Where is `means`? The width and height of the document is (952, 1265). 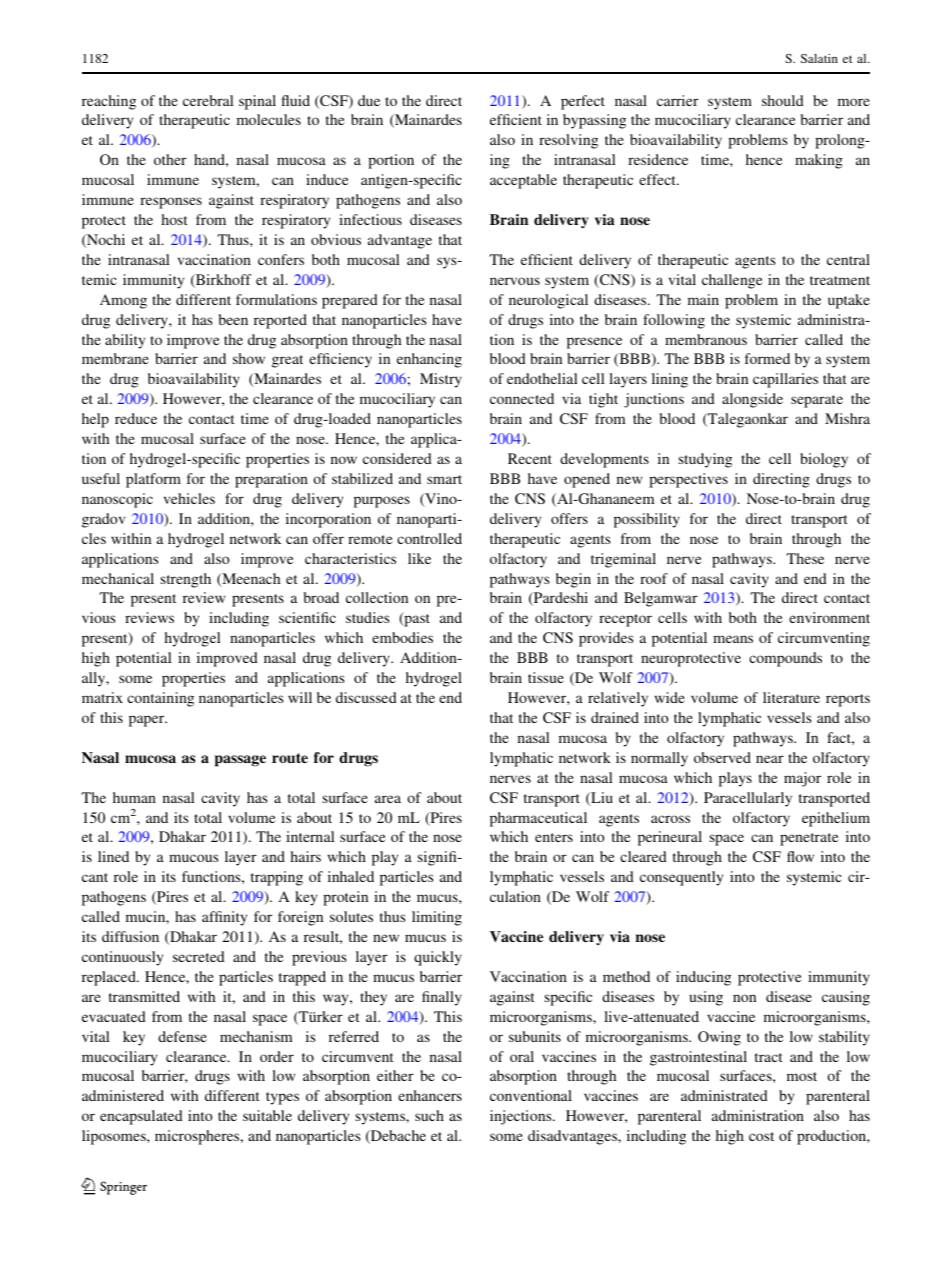
means is located at coordinates (733, 639).
